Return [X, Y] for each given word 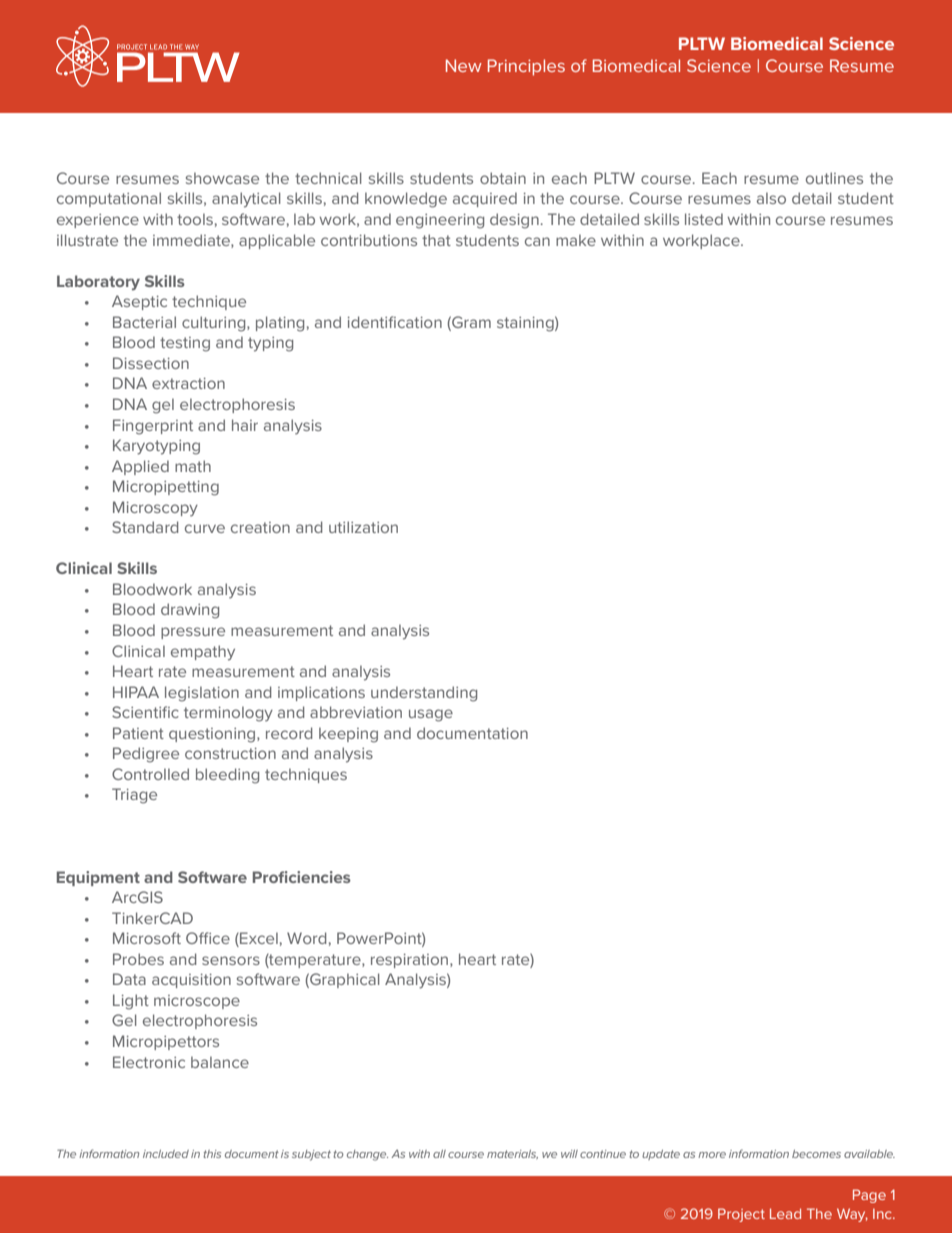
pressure [193, 633]
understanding [424, 694]
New [464, 65]
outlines [834, 178]
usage [431, 715]
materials [512, 1154]
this [212, 1154]
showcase [222, 178]
